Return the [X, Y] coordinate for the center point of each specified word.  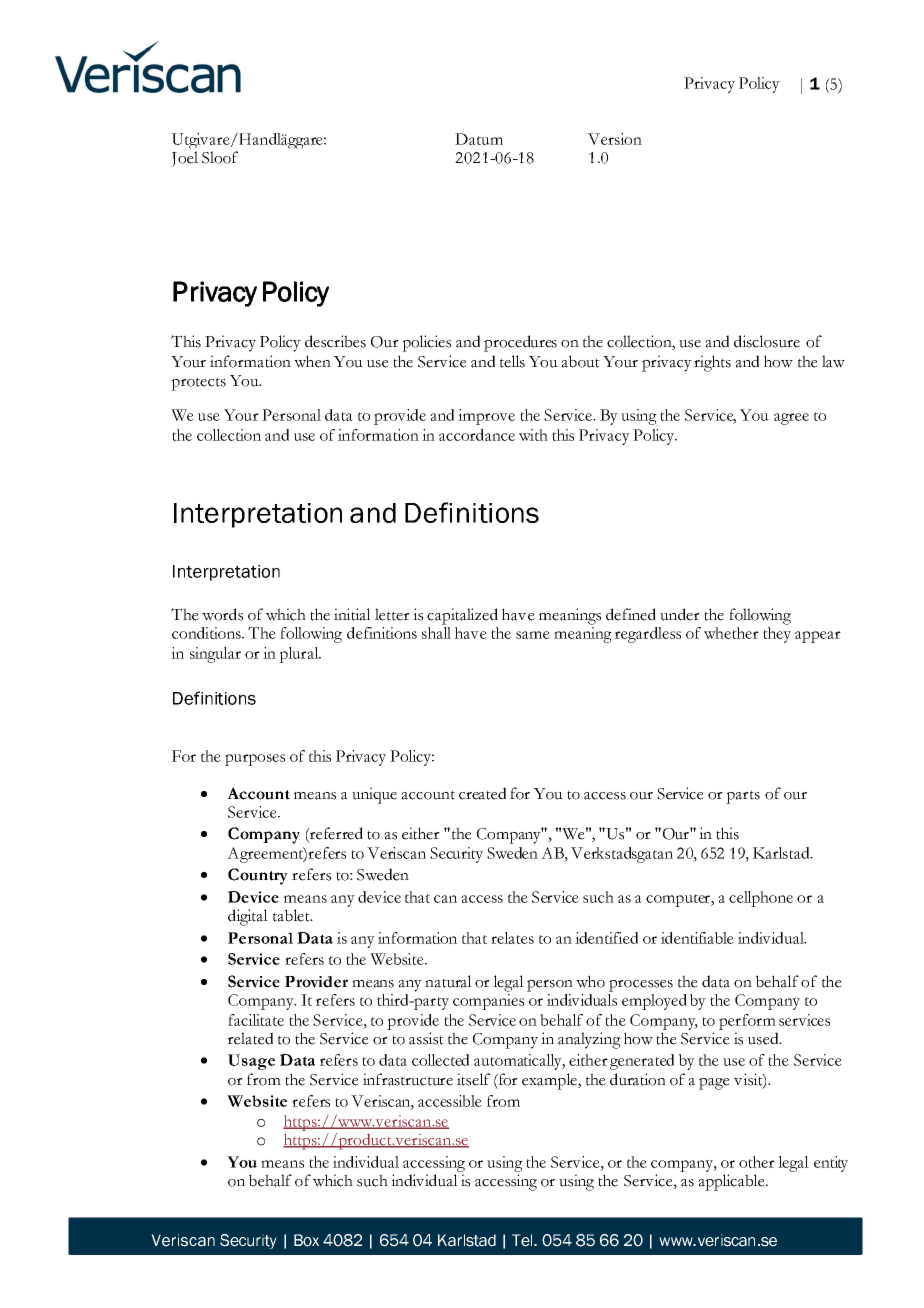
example [550, 1081]
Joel [184, 159]
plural [300, 655]
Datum [479, 139]
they [777, 635]
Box [306, 1240]
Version [615, 139]
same [533, 635]
